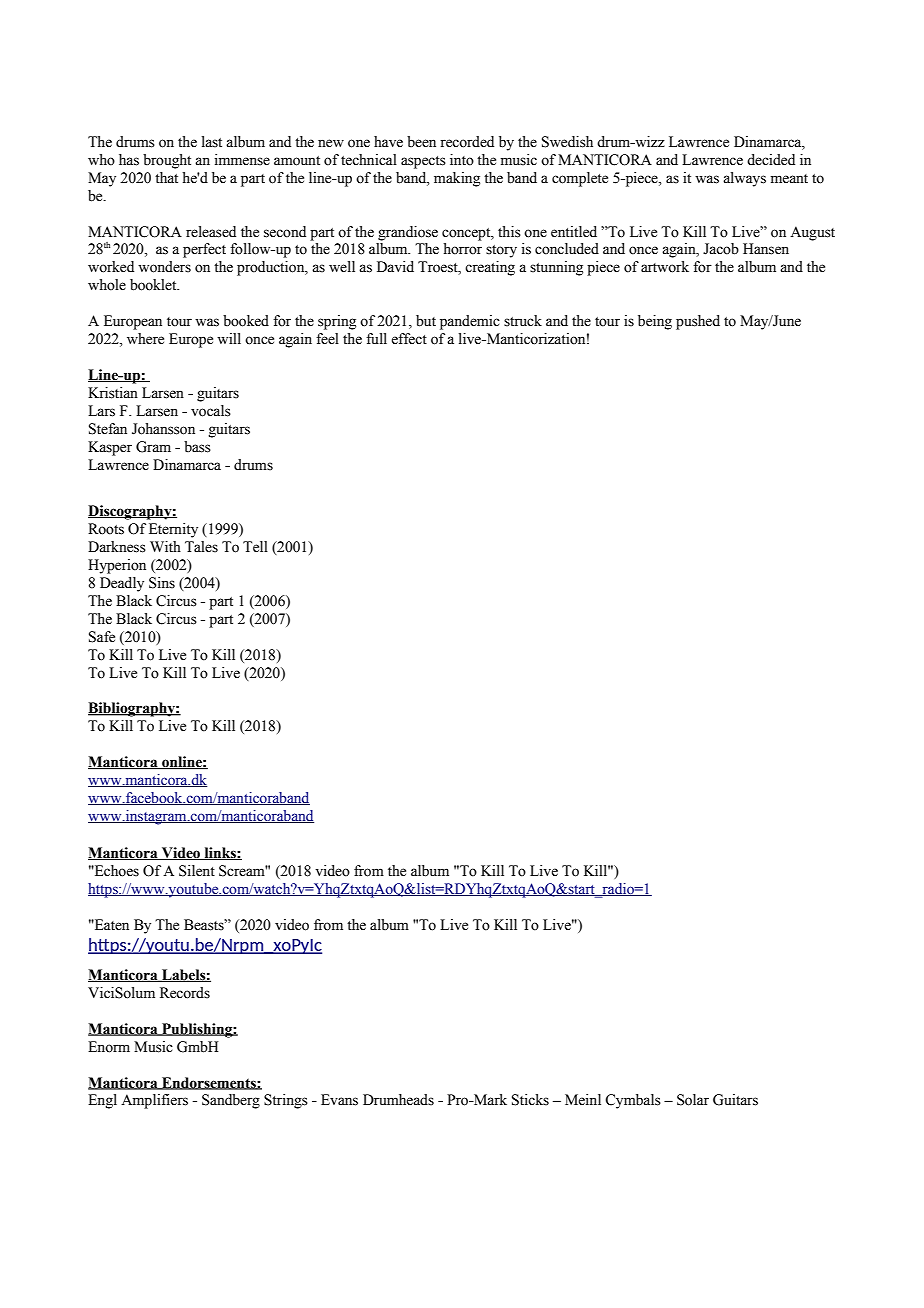 This screenshot has width=924, height=1308. What do you see at coordinates (457, 179) in the screenshot?
I see `making` at bounding box center [457, 179].
